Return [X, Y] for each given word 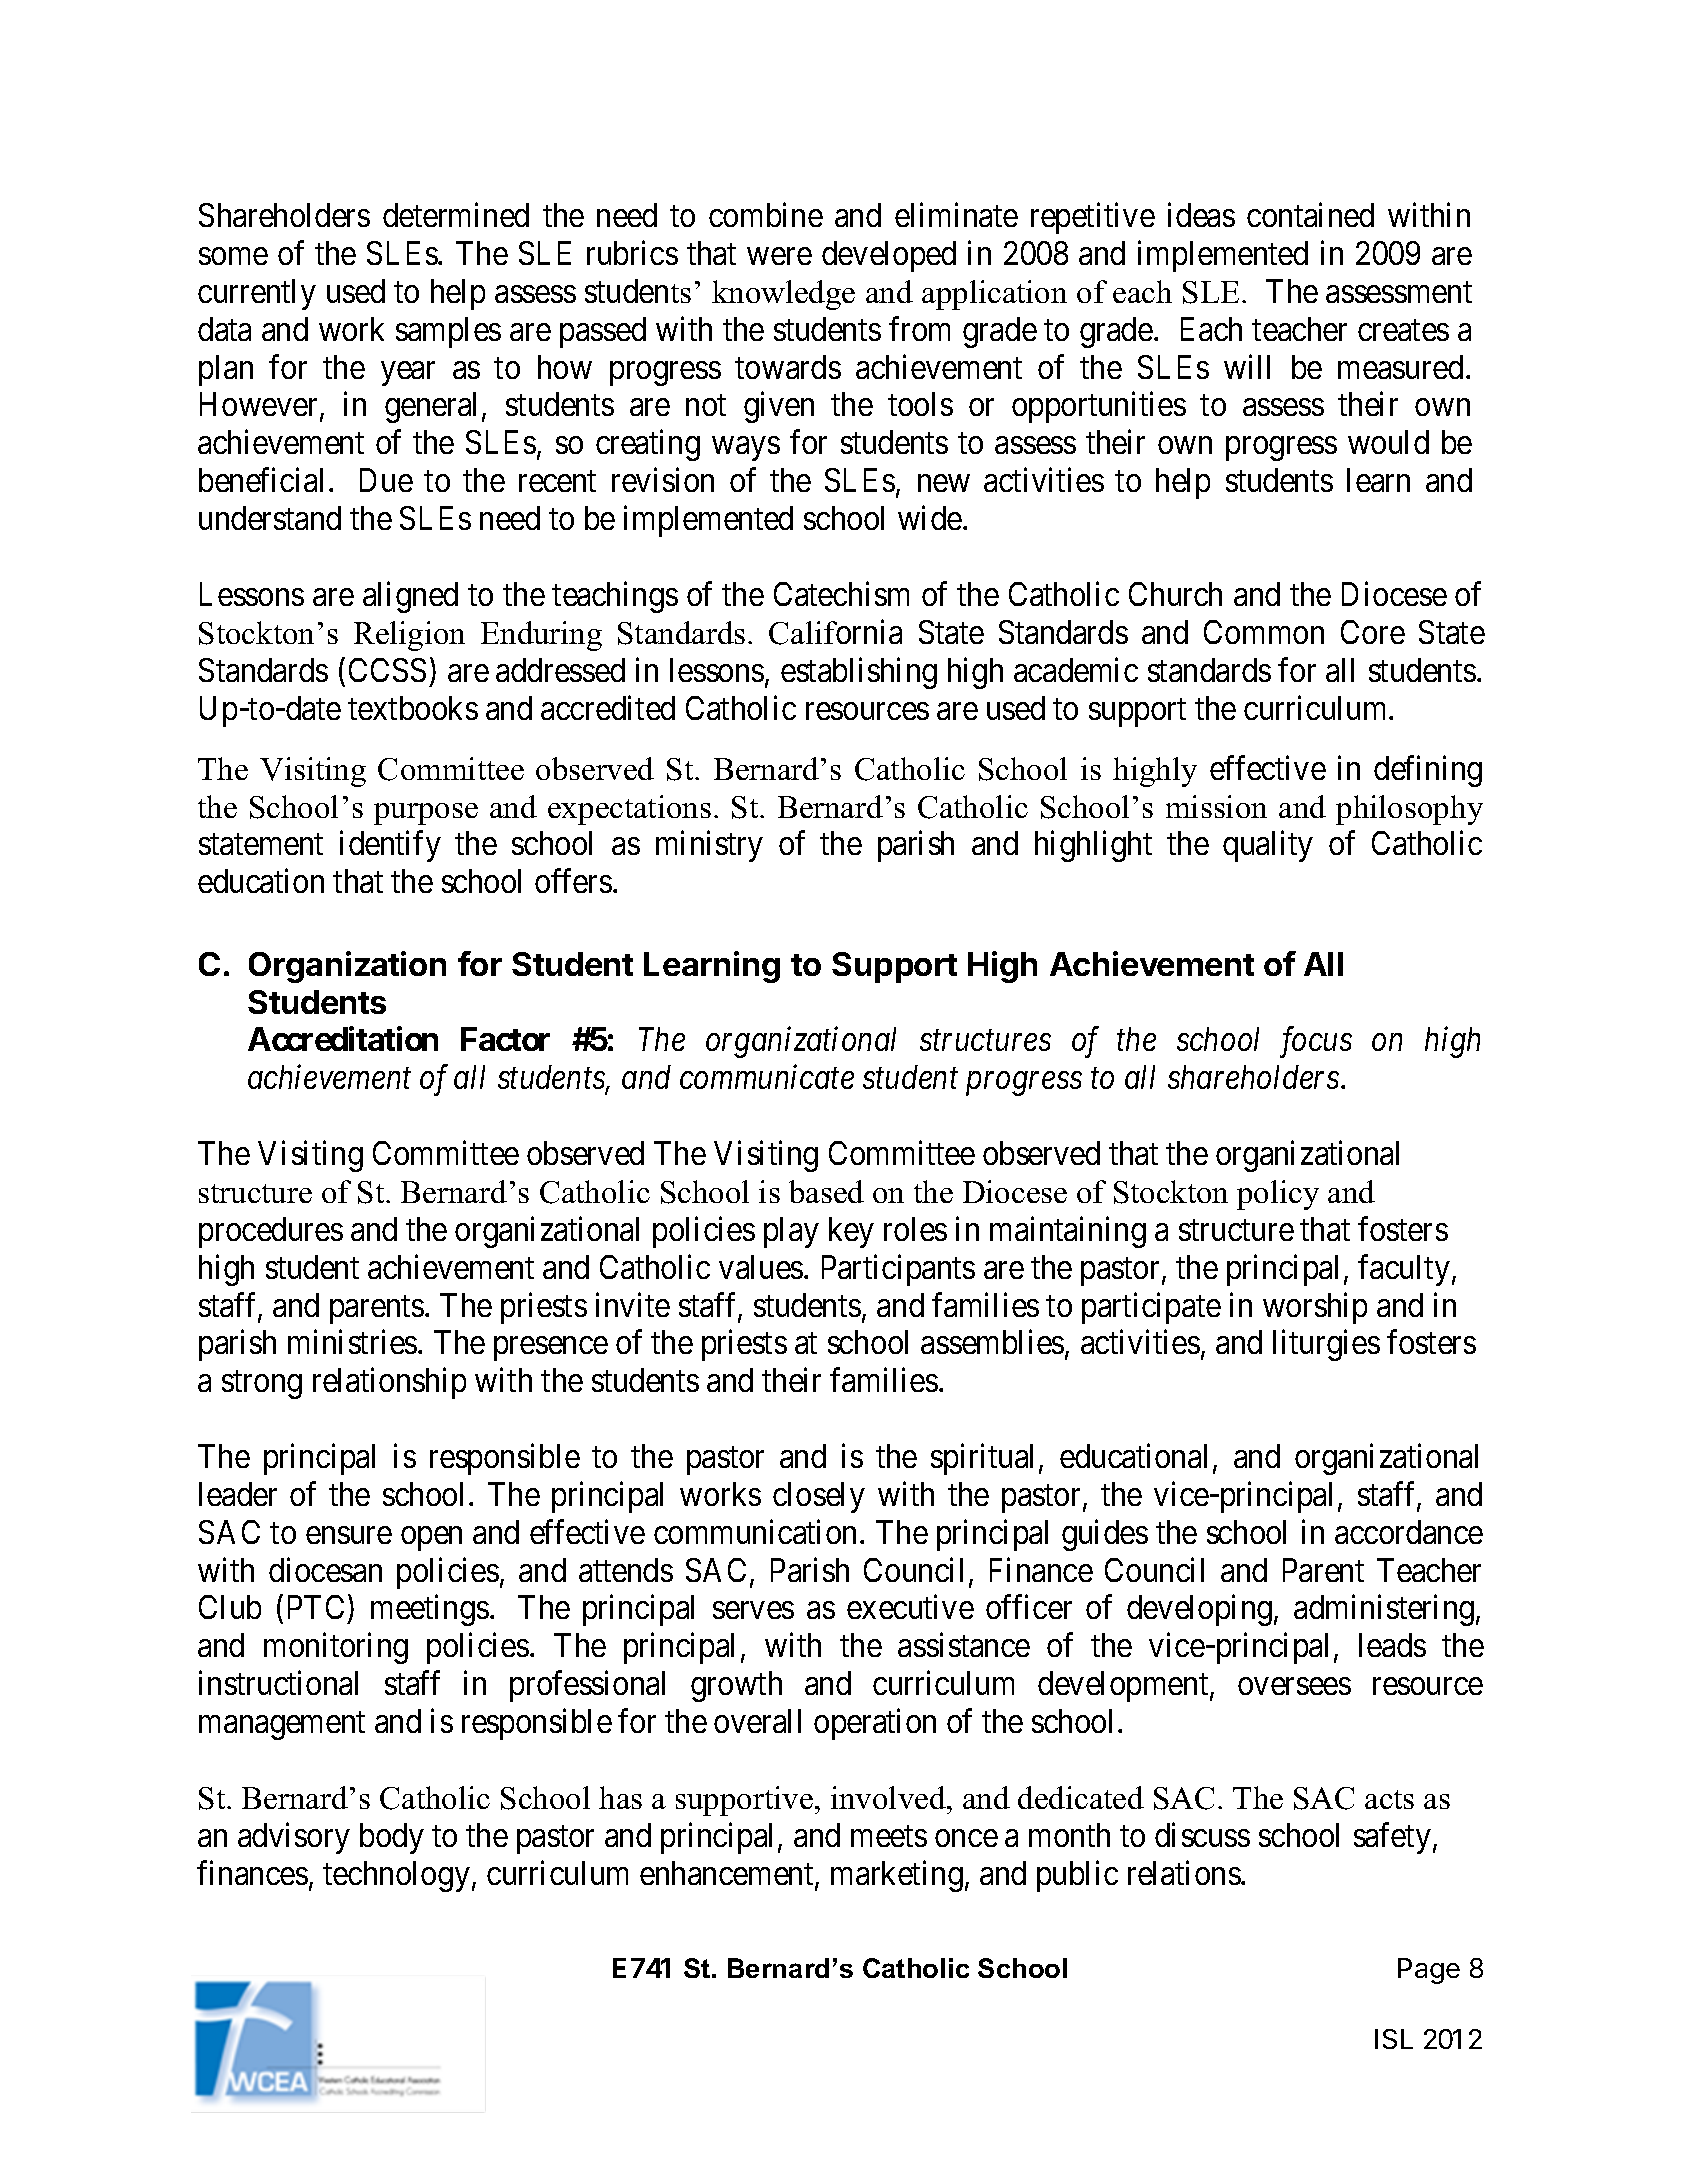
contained [1310, 215]
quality [1268, 846]
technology [398, 1876]
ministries [352, 1342]
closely [819, 1497]
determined [456, 215]
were [779, 256]
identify [390, 846]
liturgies [1326, 1345]
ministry [709, 846]
